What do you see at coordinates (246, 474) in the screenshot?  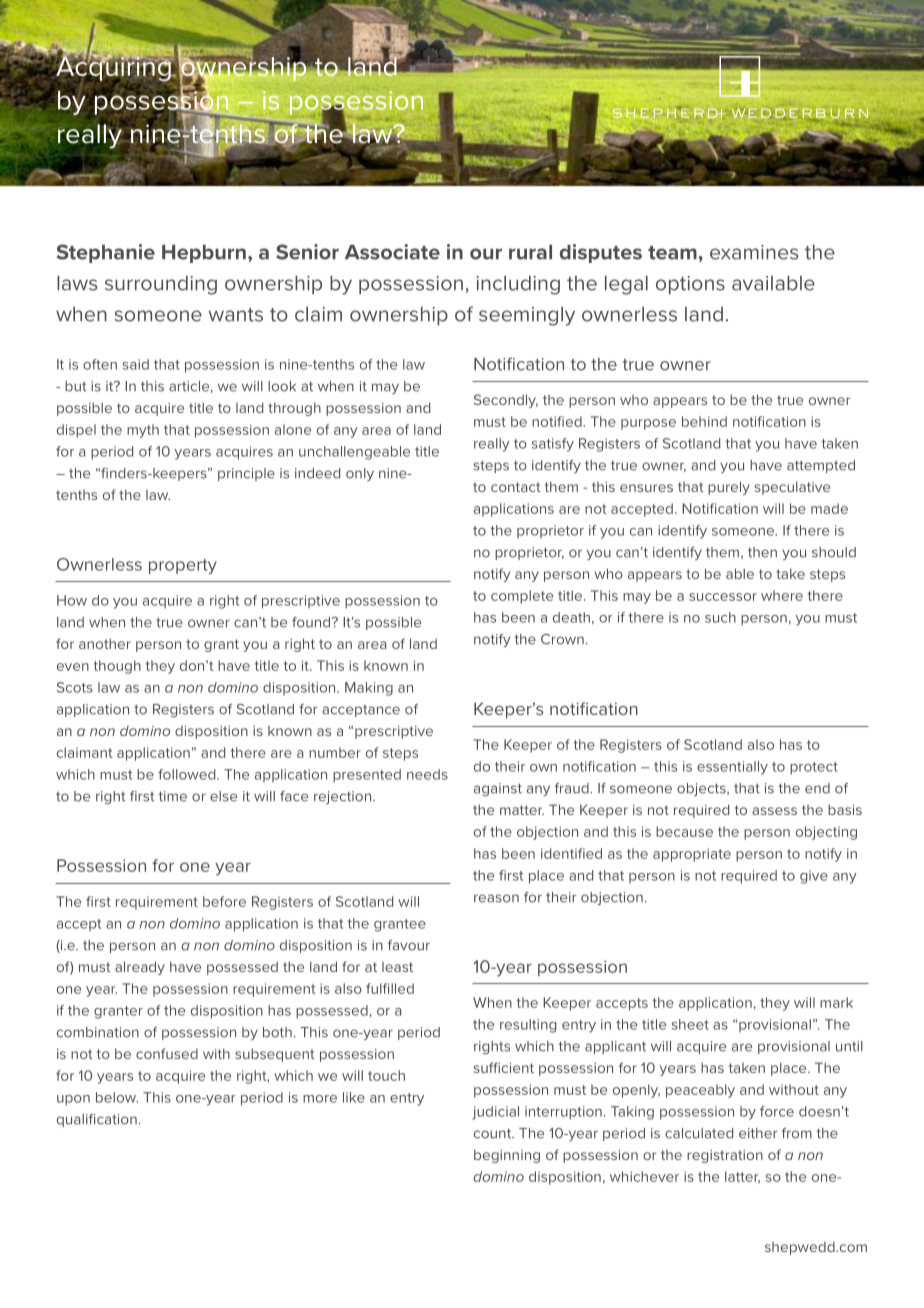 I see `principle` at bounding box center [246, 474].
